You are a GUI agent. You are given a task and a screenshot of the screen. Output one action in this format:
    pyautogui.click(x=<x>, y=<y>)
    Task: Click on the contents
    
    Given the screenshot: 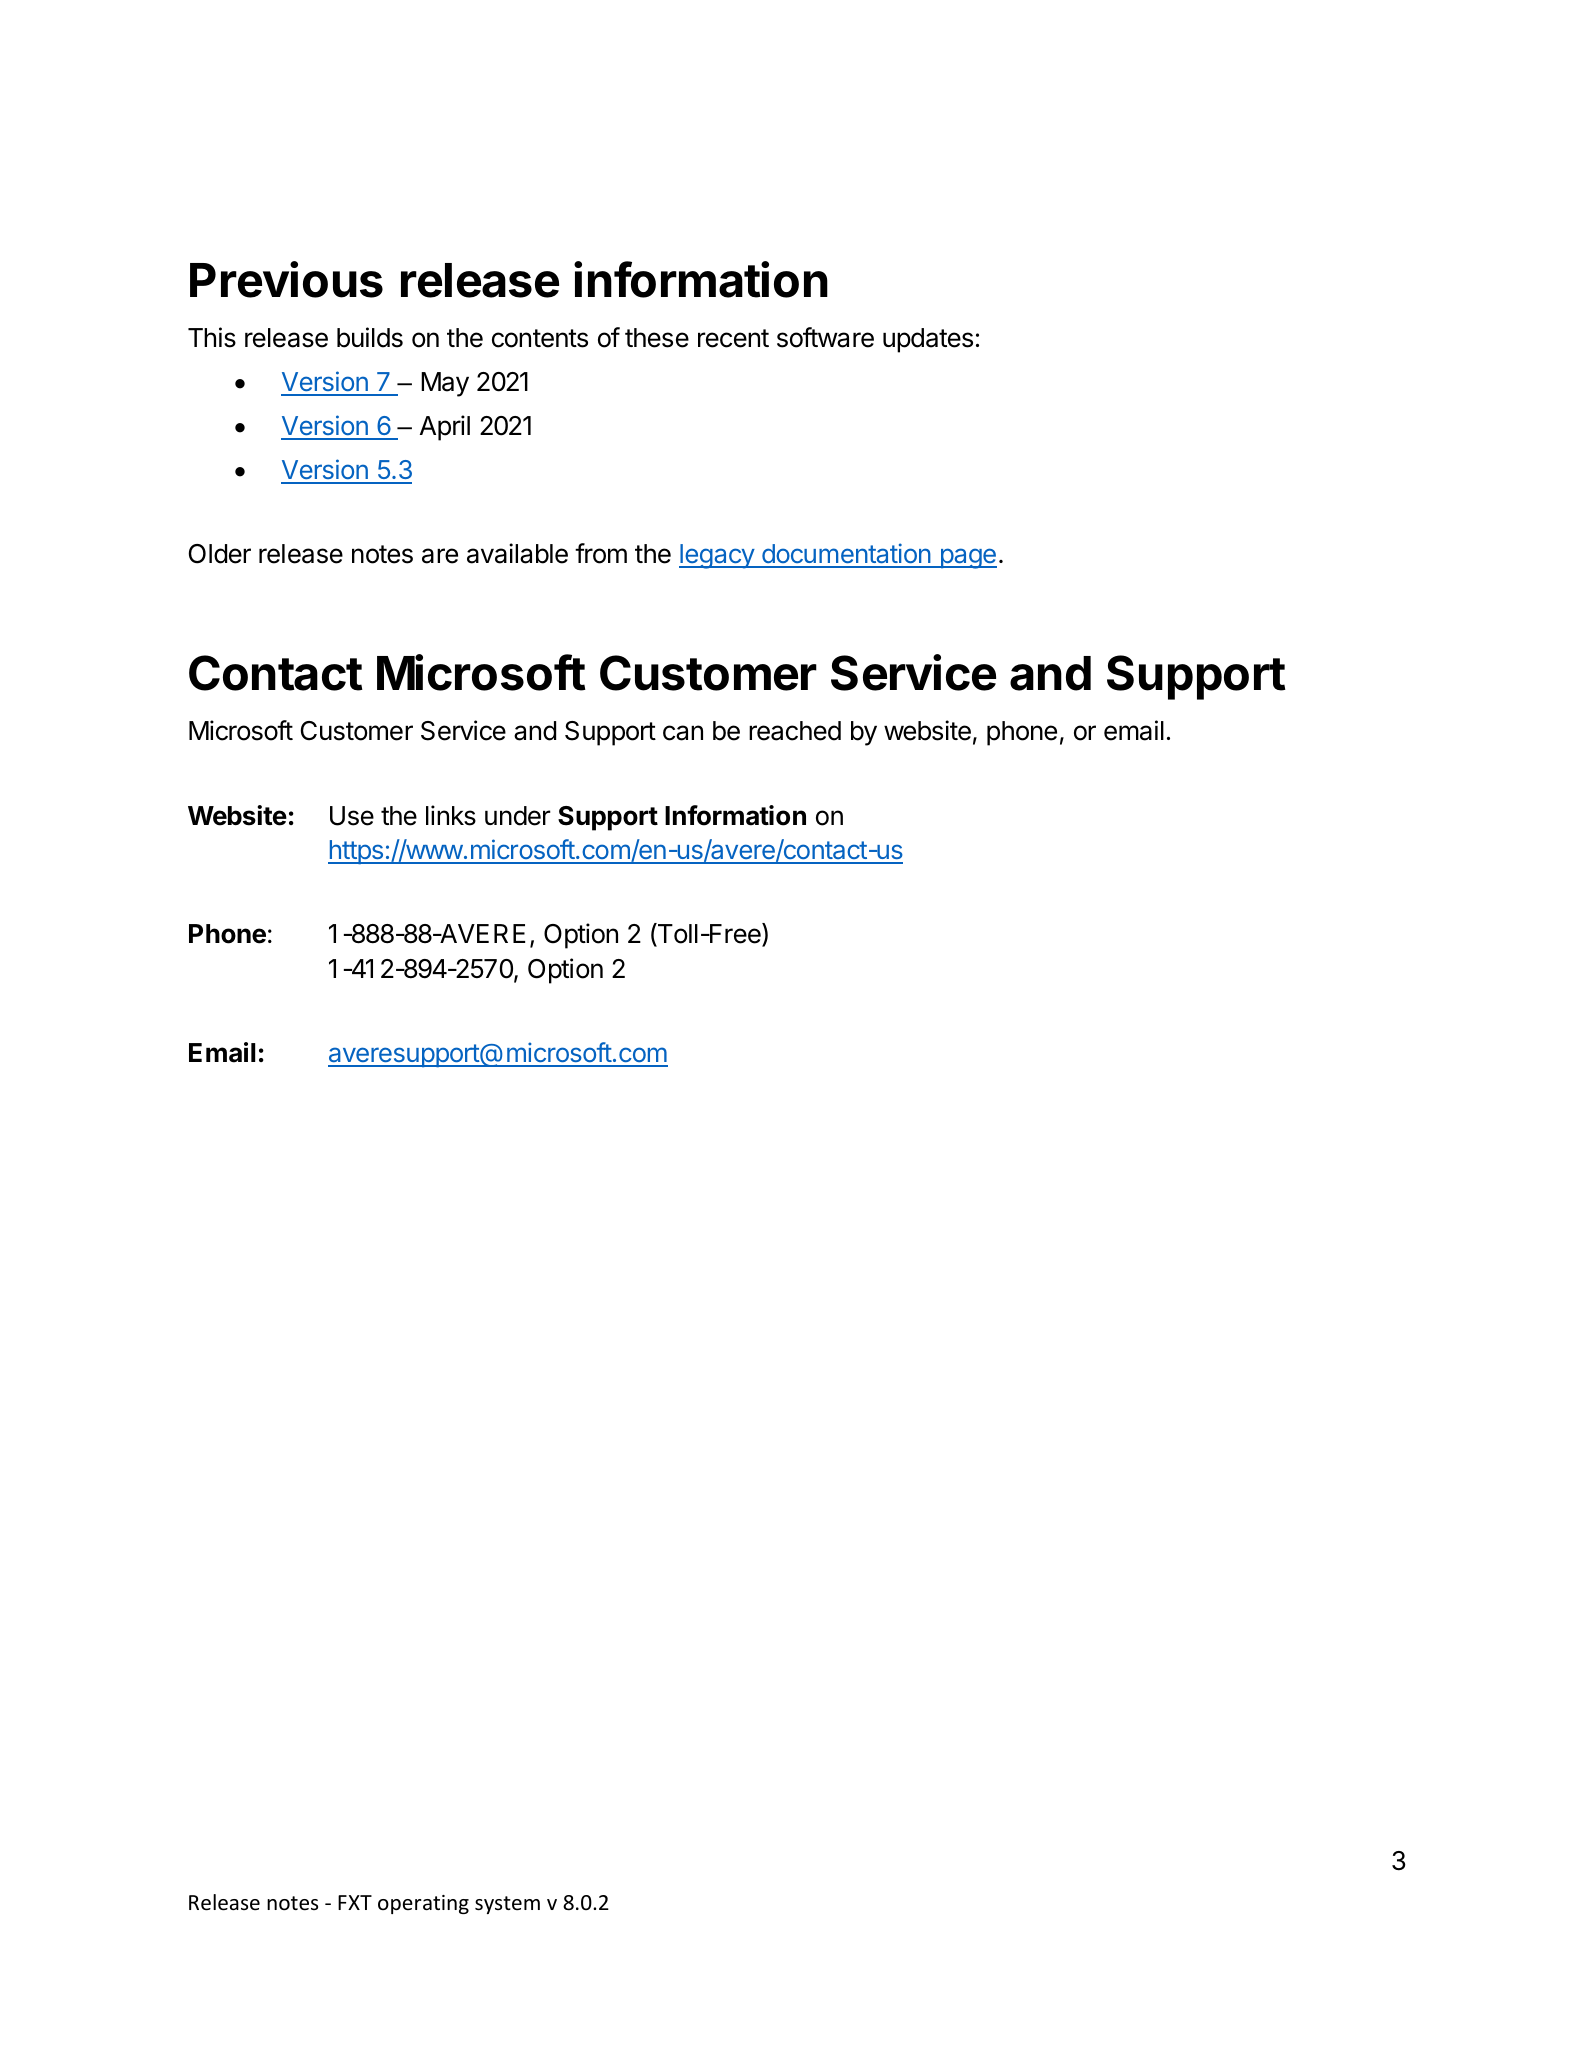 What is the action you would take?
    pyautogui.click(x=540, y=338)
